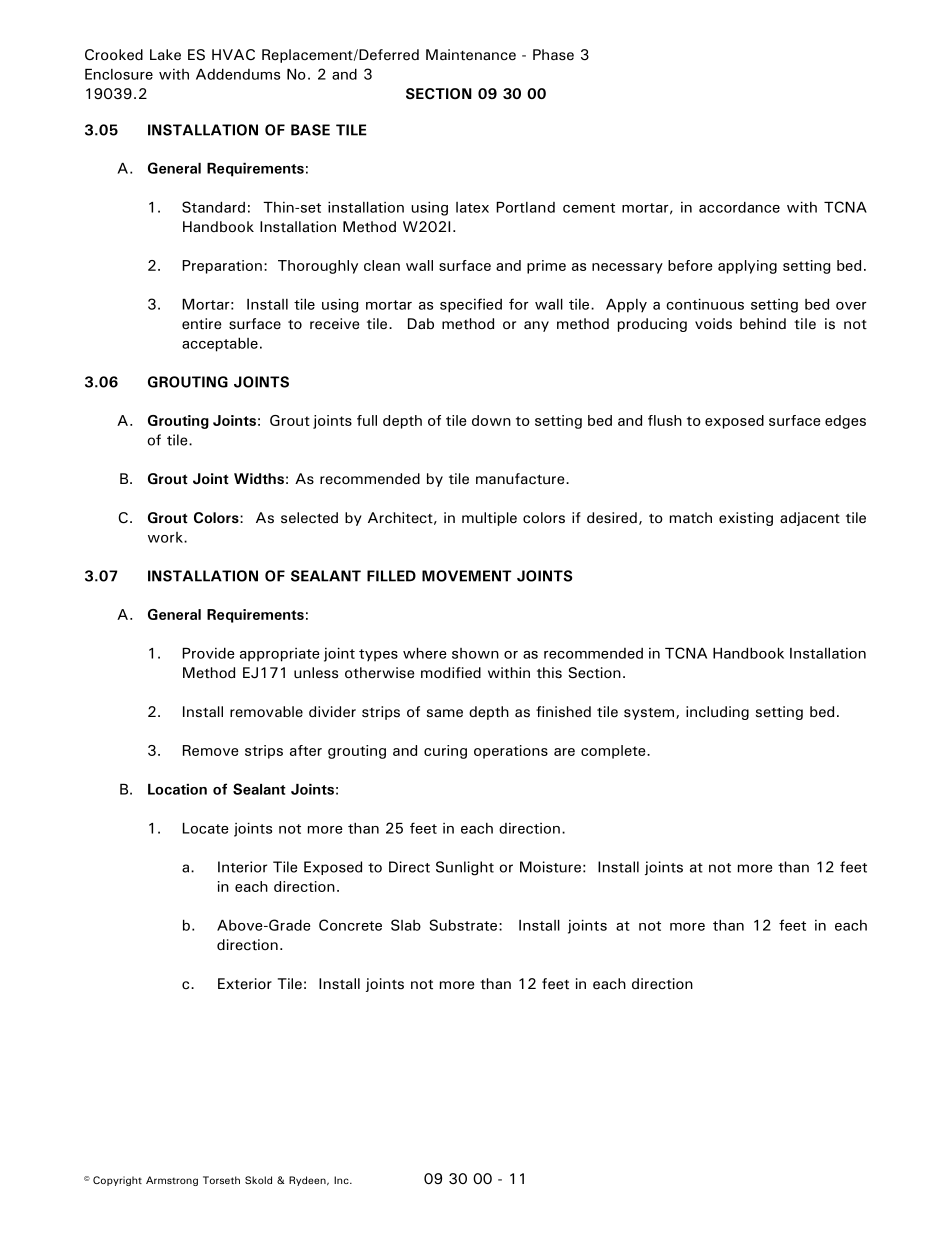  I want to click on existing, so click(746, 519).
